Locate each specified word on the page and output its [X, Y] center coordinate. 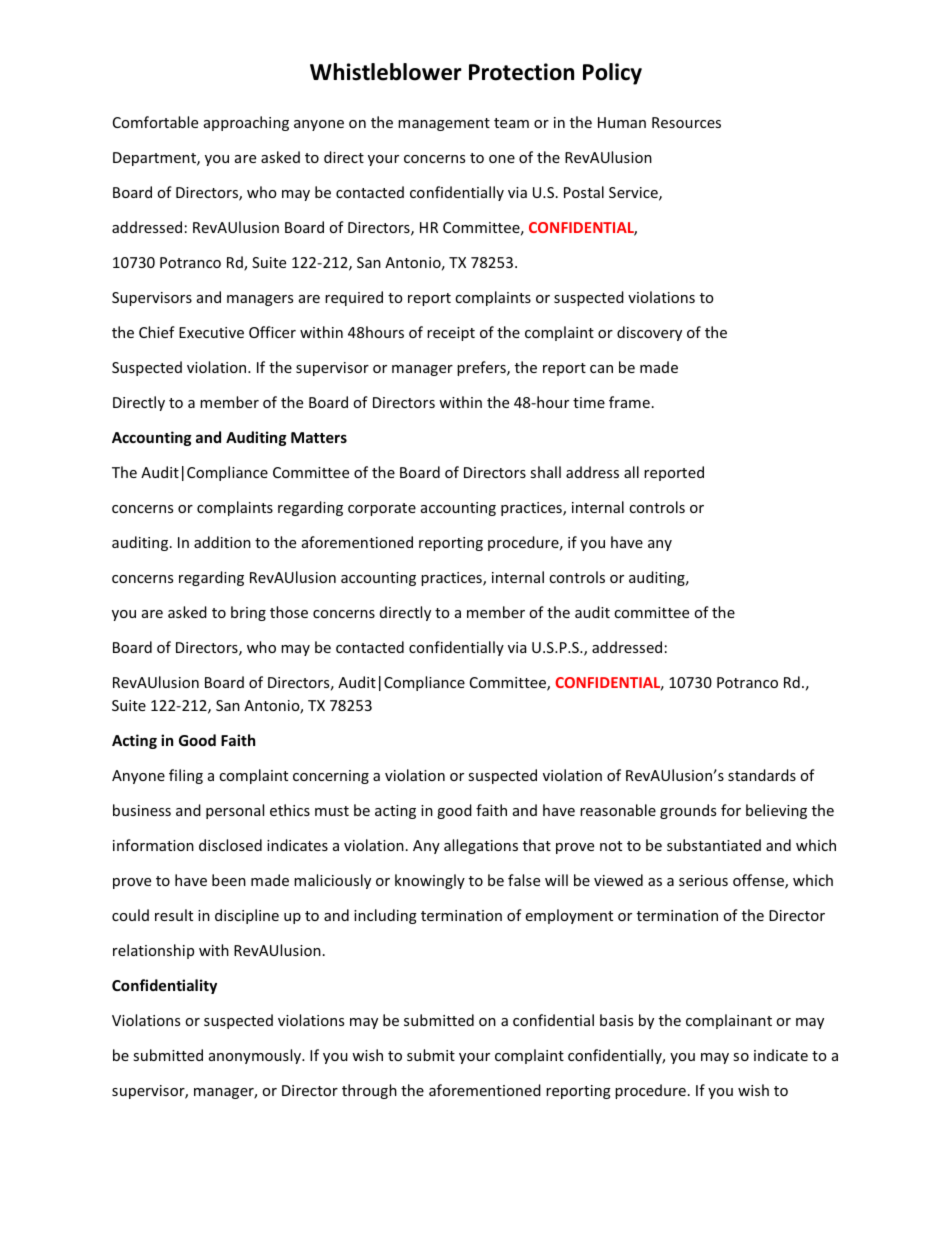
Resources [686, 122]
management [444, 124]
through [369, 1091]
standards [762, 775]
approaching [246, 123]
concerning [331, 777]
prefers [482, 368]
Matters [319, 437]
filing [186, 776]
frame [629, 402]
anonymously [256, 1056]
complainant [729, 1021]
